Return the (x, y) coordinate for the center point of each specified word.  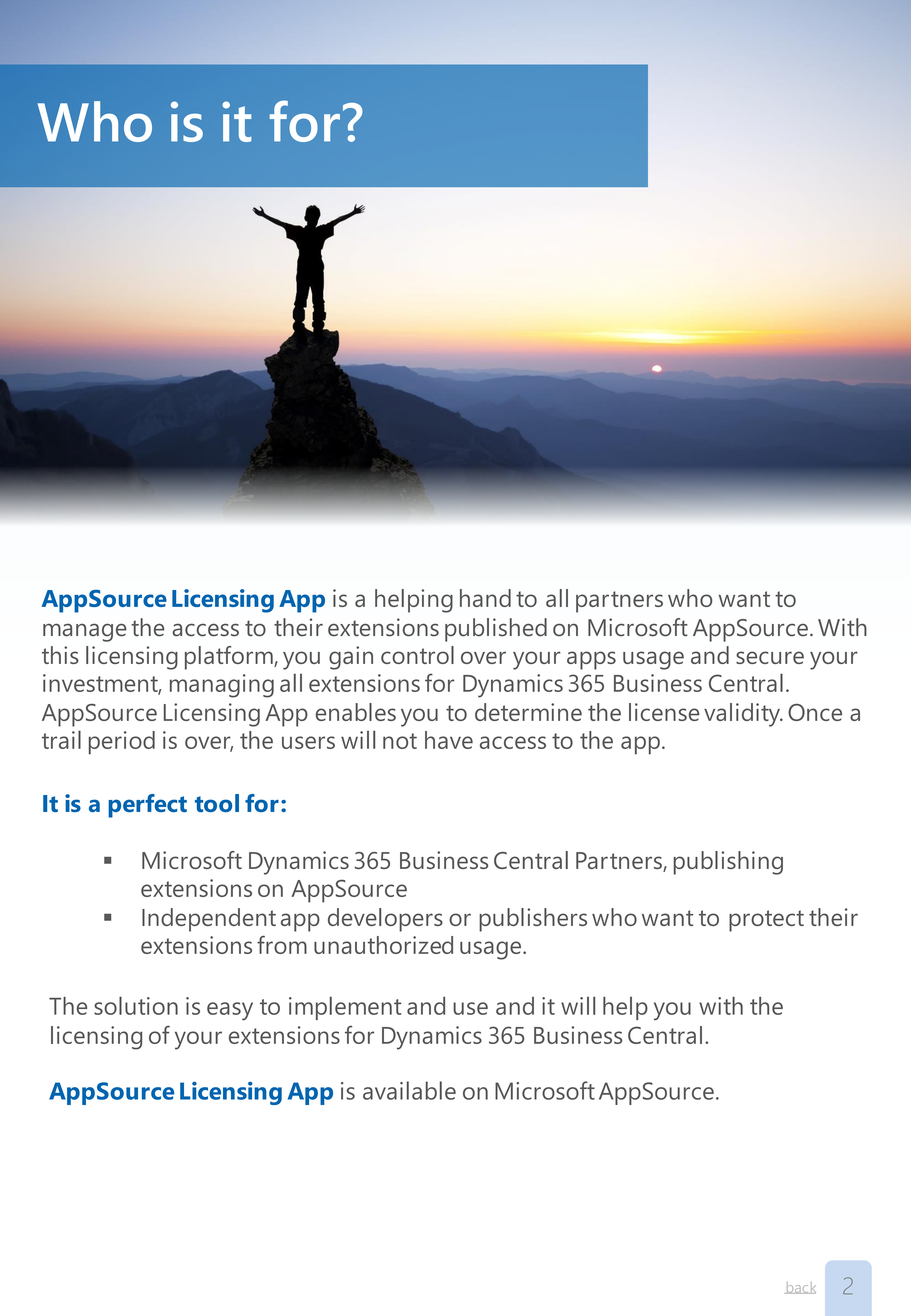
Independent (209, 920)
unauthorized (383, 945)
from (282, 945)
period (122, 743)
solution (136, 1005)
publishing (728, 863)
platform (230, 658)
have (449, 740)
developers (385, 920)
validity (743, 715)
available (409, 1090)
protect (766, 921)
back (800, 1288)
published (496, 630)
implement (345, 1008)
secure (770, 657)
